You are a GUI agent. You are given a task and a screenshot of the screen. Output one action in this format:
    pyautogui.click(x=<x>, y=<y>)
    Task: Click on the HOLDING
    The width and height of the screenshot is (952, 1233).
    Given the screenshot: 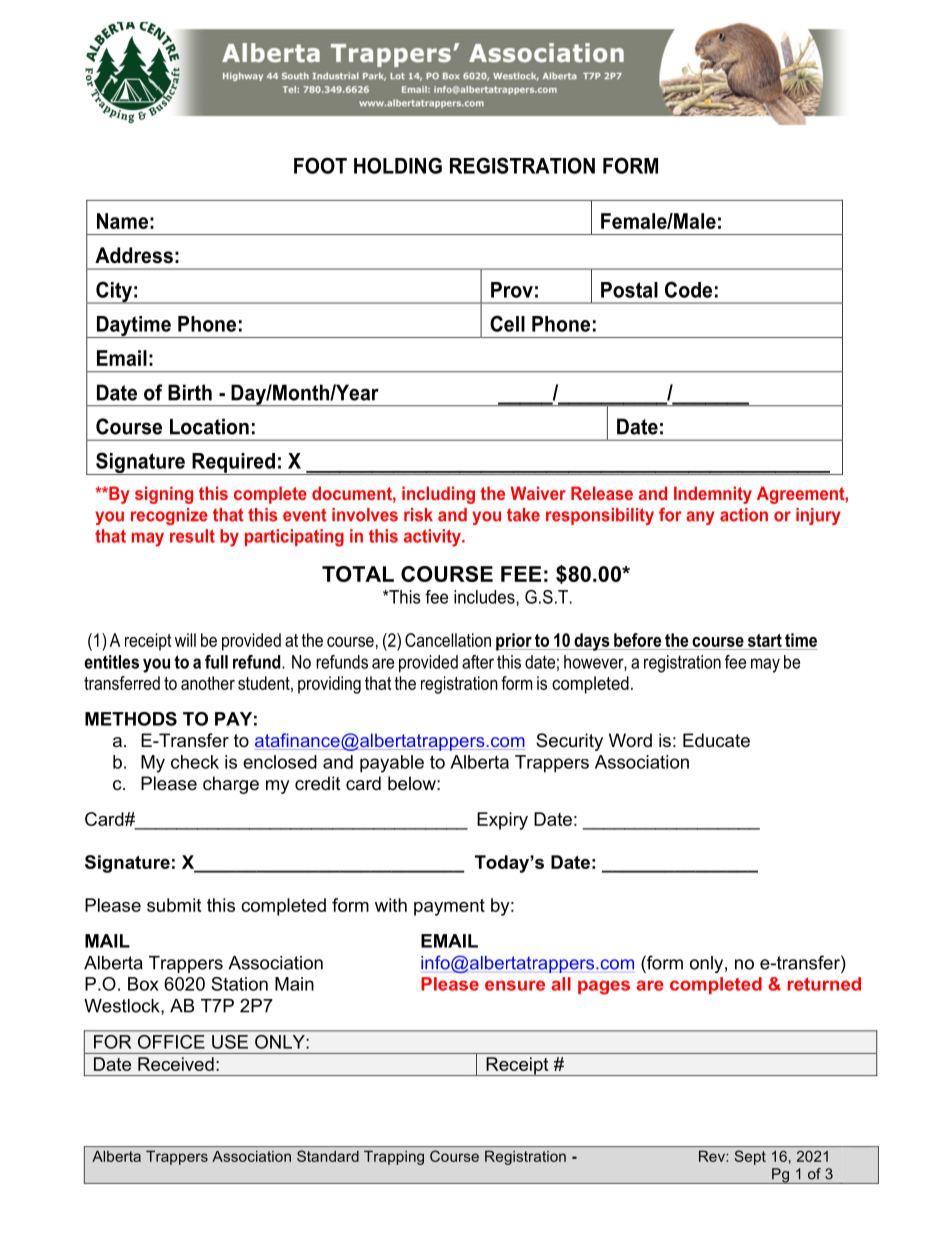 What is the action you would take?
    pyautogui.click(x=398, y=165)
